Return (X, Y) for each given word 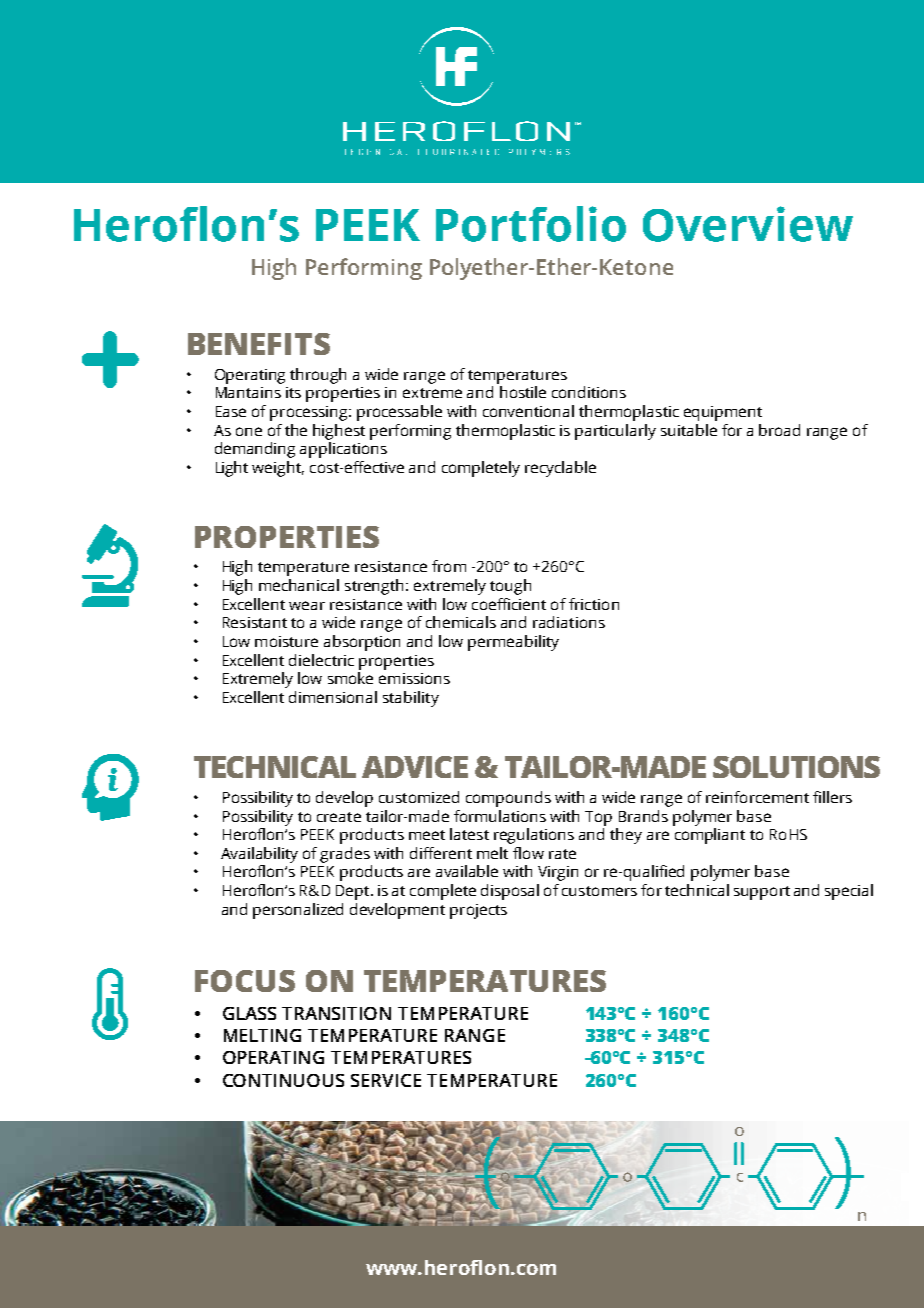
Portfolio (531, 224)
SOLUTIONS (796, 767)
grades (345, 855)
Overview (748, 224)
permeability (513, 643)
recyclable (560, 469)
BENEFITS (259, 344)
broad (779, 430)
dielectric (321, 660)
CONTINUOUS (283, 1080)
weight (278, 469)
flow (528, 853)
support (762, 893)
